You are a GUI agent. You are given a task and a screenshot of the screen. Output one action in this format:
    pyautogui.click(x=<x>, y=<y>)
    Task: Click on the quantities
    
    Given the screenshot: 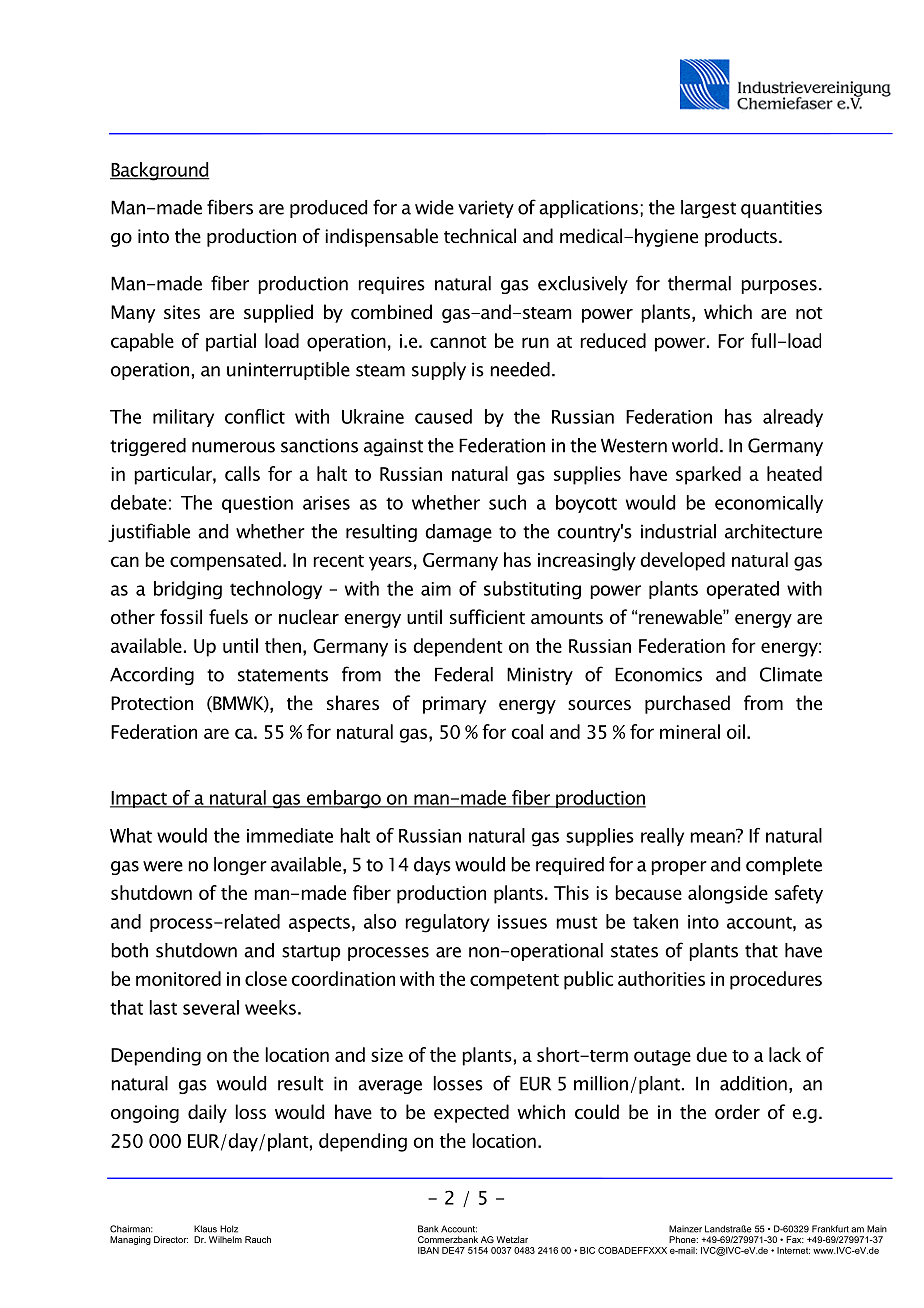 What is the action you would take?
    pyautogui.click(x=781, y=209)
